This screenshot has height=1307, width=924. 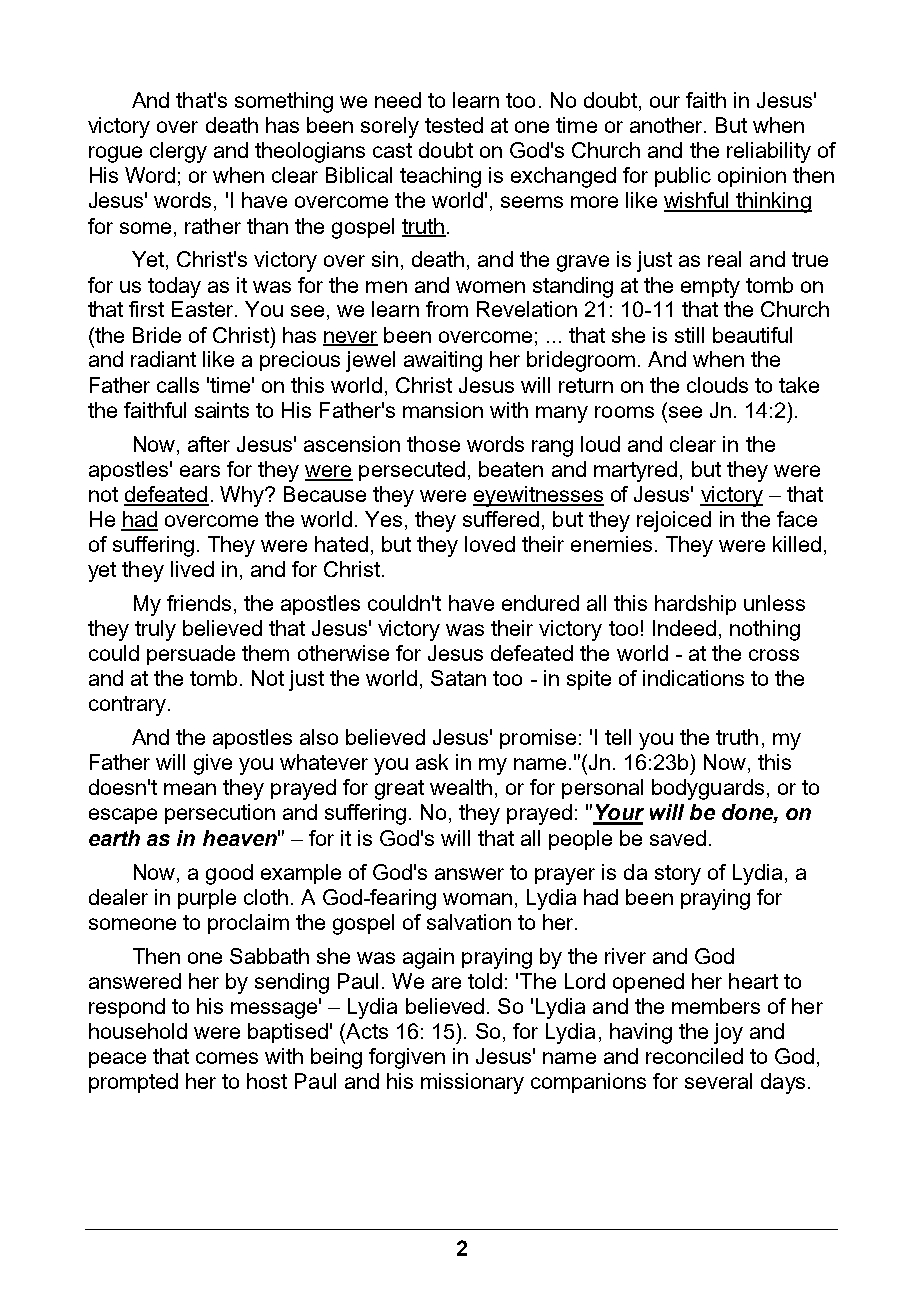 What do you see at coordinates (695, 605) in the screenshot?
I see `hardship` at bounding box center [695, 605].
